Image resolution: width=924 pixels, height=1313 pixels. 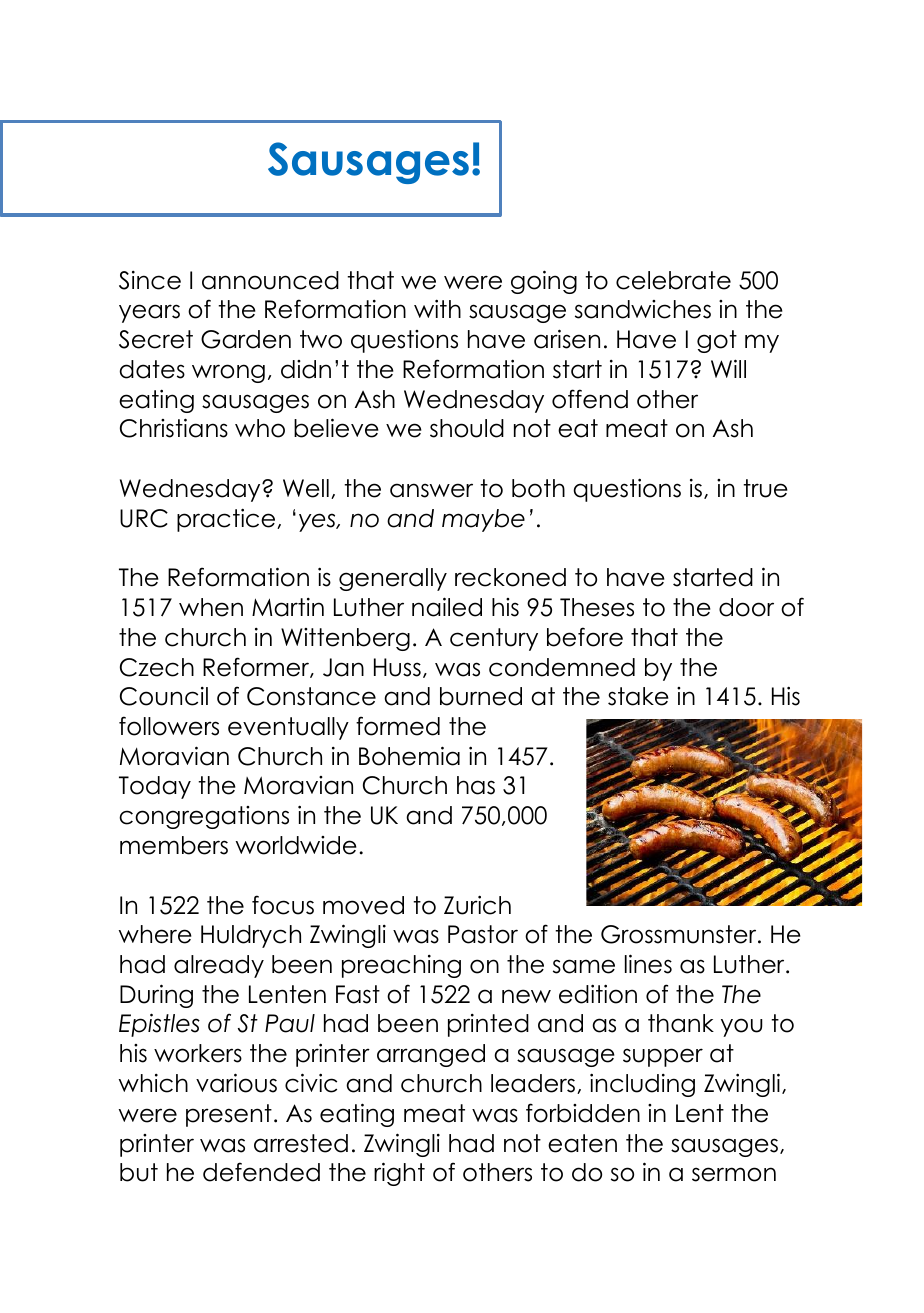 What do you see at coordinates (638, 696) in the screenshot?
I see `stake` at bounding box center [638, 696].
